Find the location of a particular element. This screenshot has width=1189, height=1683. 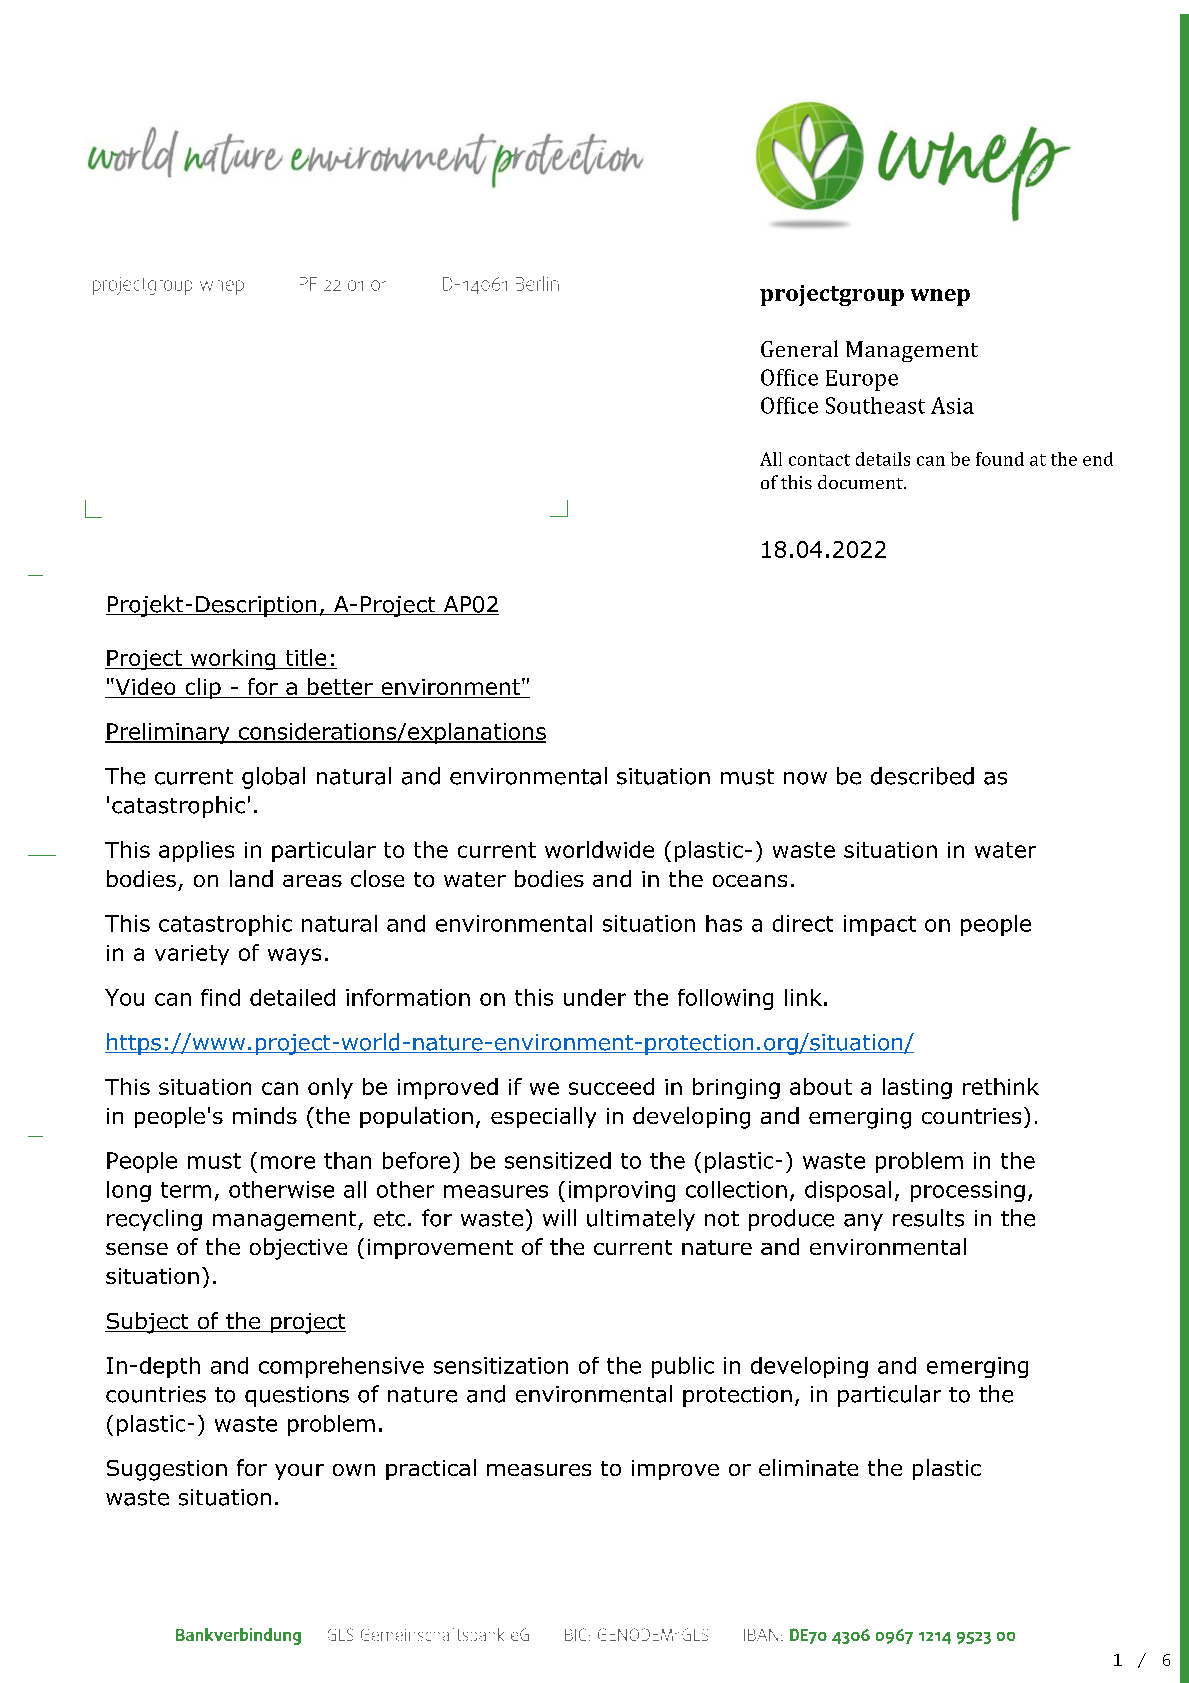

working is located at coordinates (233, 659).
